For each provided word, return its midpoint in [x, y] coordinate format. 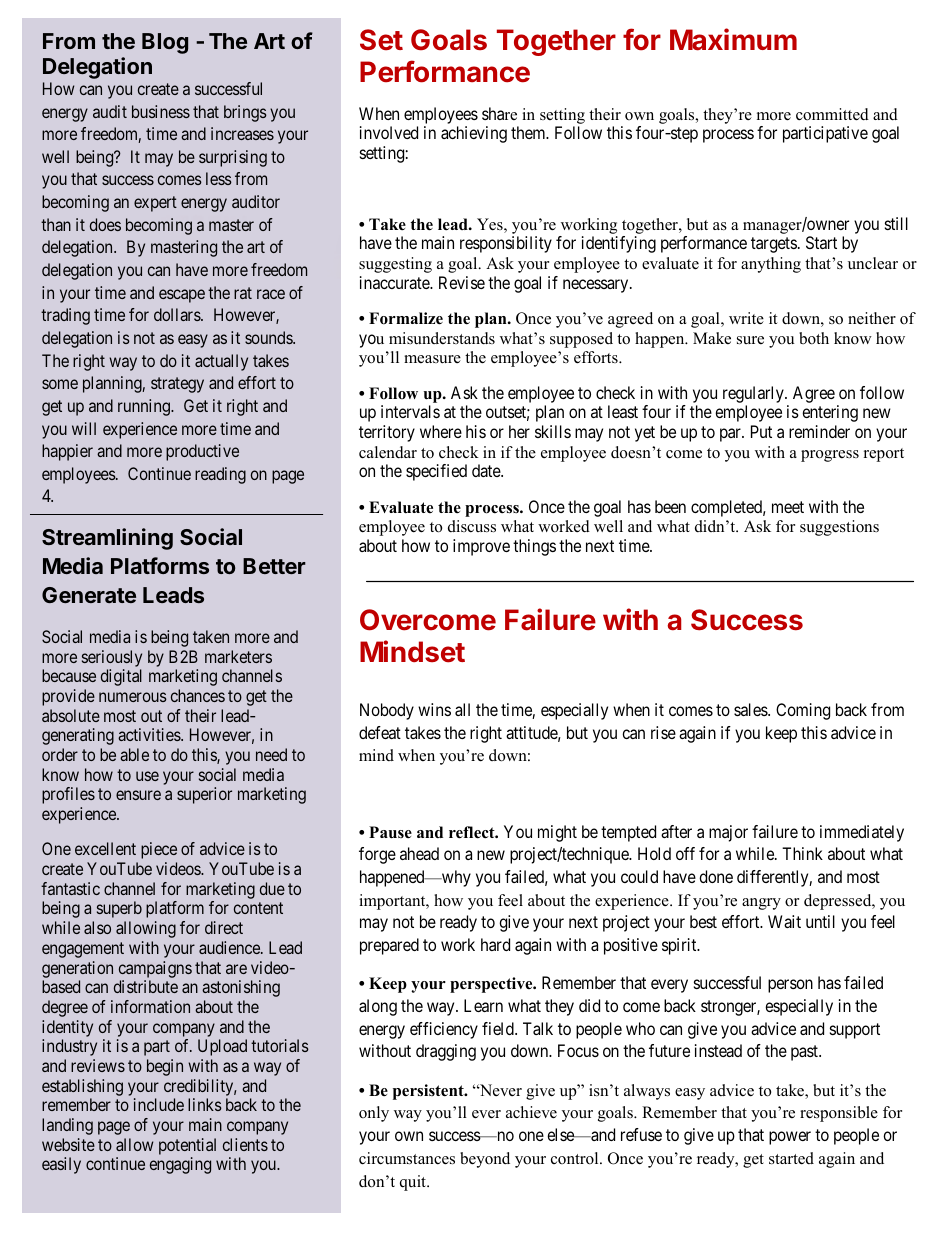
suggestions [839, 528]
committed [832, 114]
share [499, 113]
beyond [485, 1160]
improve [481, 547]
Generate [89, 595]
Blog [165, 43]
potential [187, 1148]
